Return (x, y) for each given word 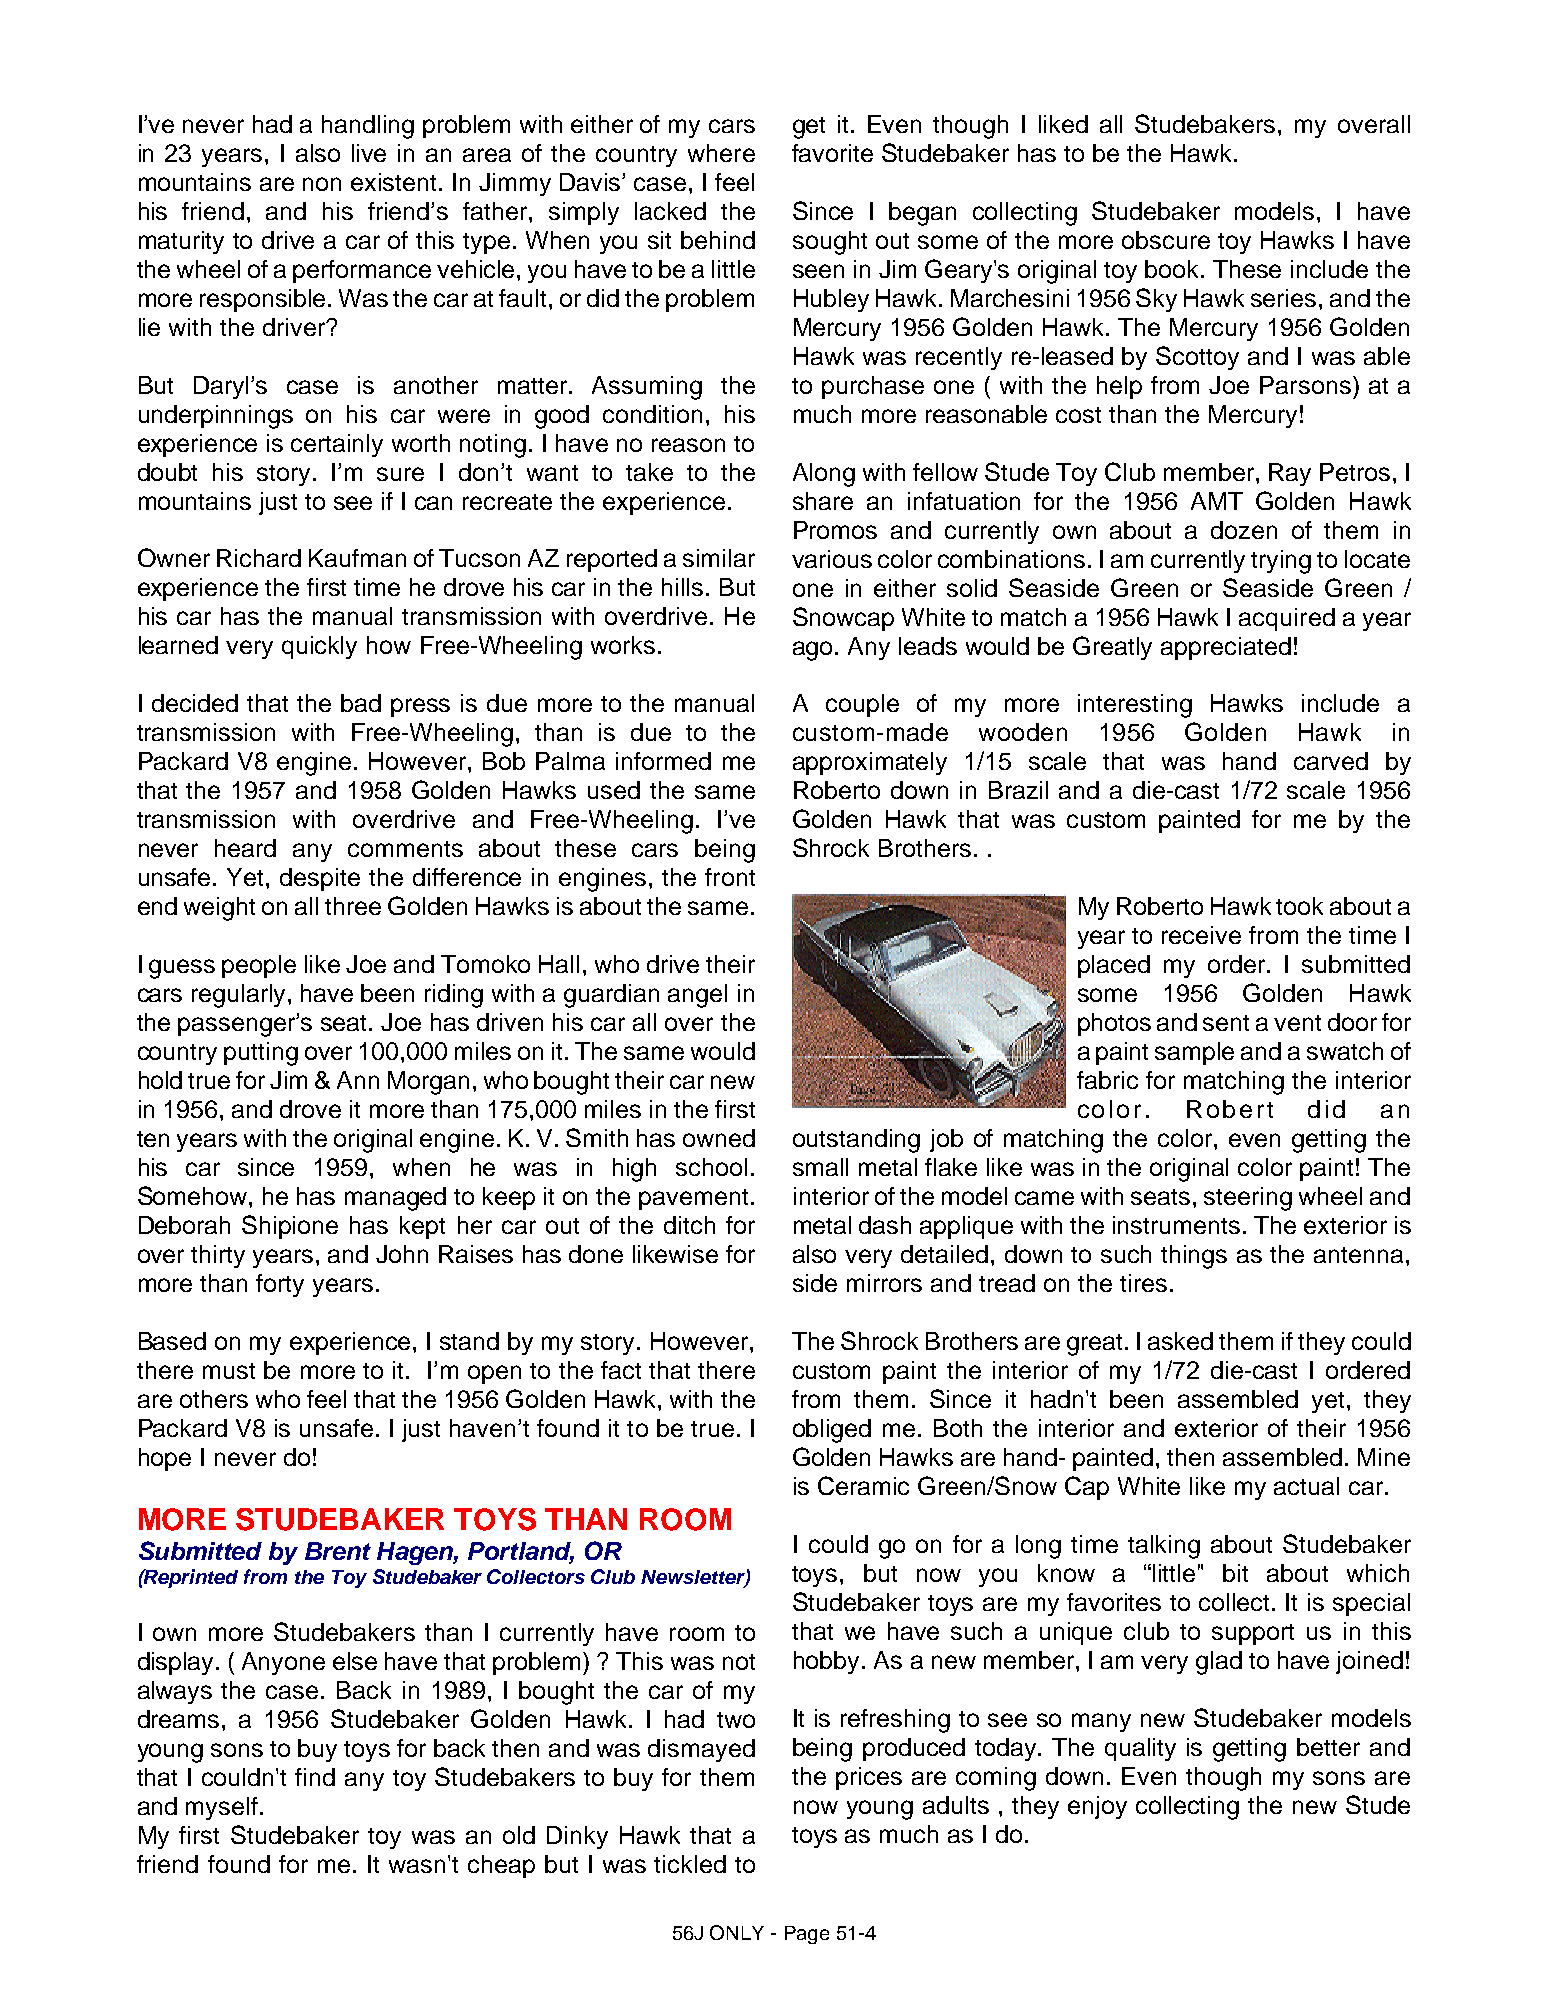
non (322, 184)
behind (718, 240)
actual (1306, 1486)
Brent (338, 1551)
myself (222, 1808)
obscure (1166, 240)
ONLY (737, 1932)
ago (814, 651)
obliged (832, 1431)
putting (261, 1054)
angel (697, 996)
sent (1226, 1023)
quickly (319, 647)
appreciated (1226, 648)
